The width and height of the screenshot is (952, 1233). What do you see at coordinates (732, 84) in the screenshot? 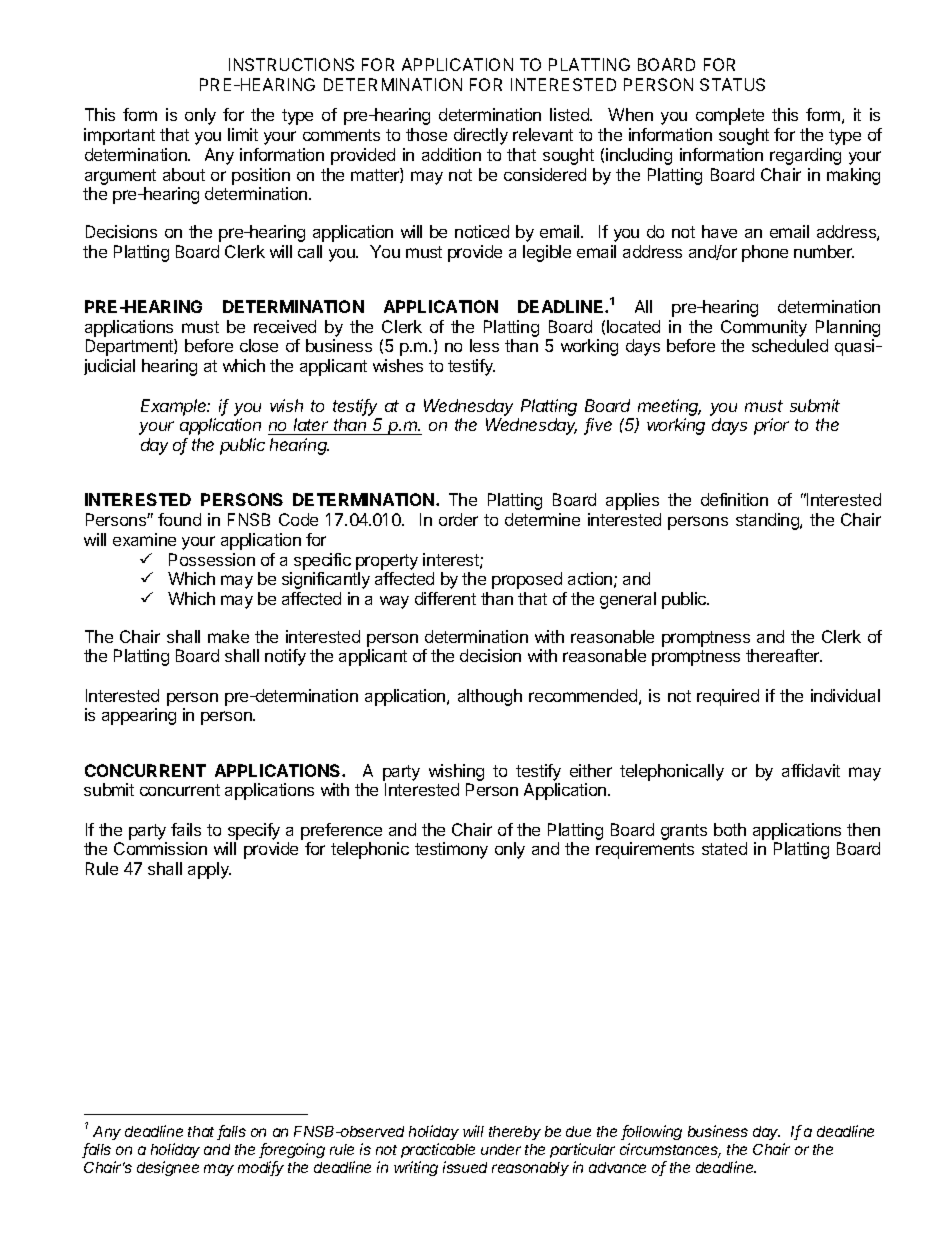
I see `STATUS` at bounding box center [732, 84].
